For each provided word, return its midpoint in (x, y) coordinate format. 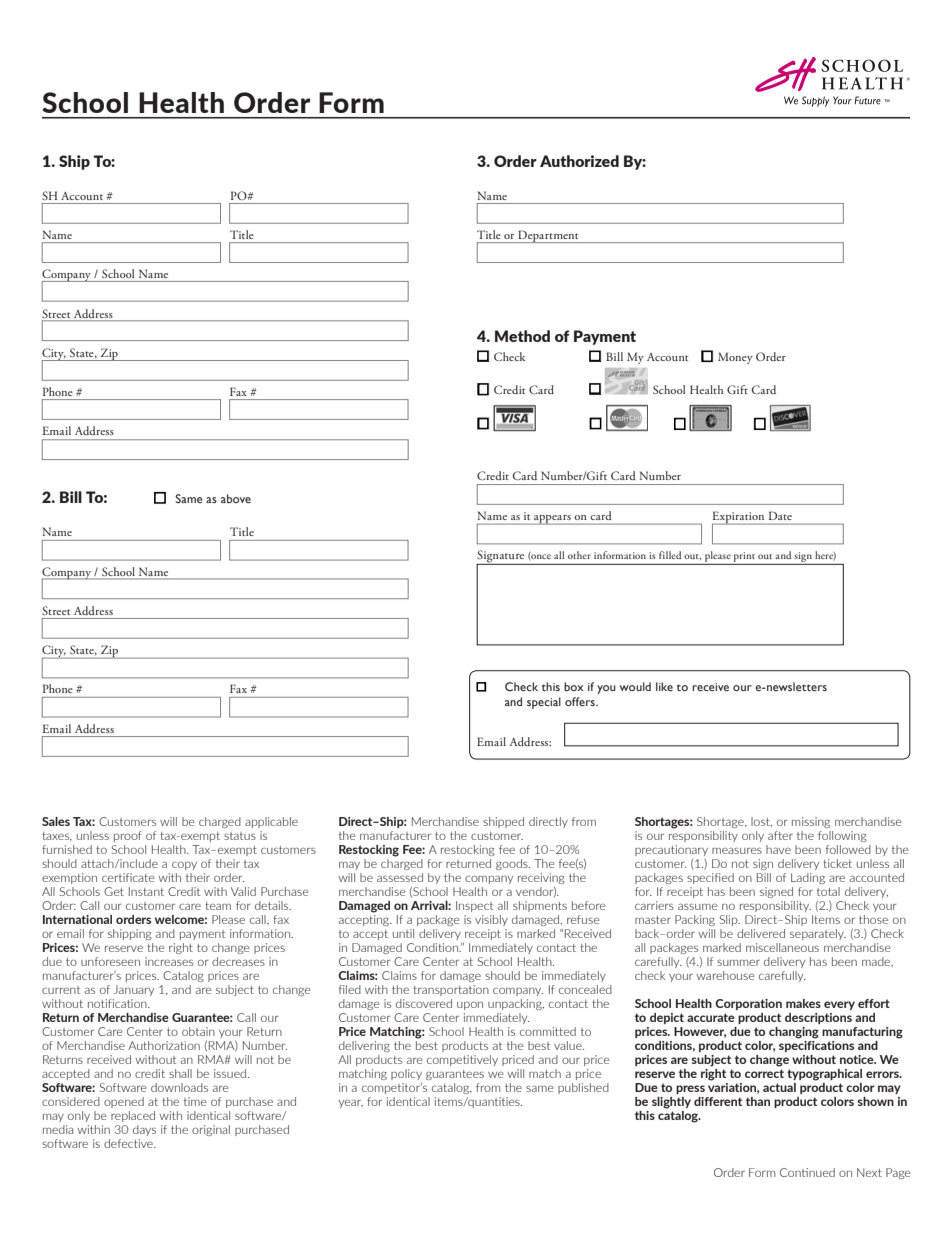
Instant (146, 891)
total (828, 891)
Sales (56, 821)
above (236, 498)
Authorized (579, 161)
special (544, 703)
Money (735, 358)
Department (548, 236)
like (664, 686)
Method (522, 336)
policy (406, 1074)
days (144, 1130)
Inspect (474, 906)
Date (780, 515)
